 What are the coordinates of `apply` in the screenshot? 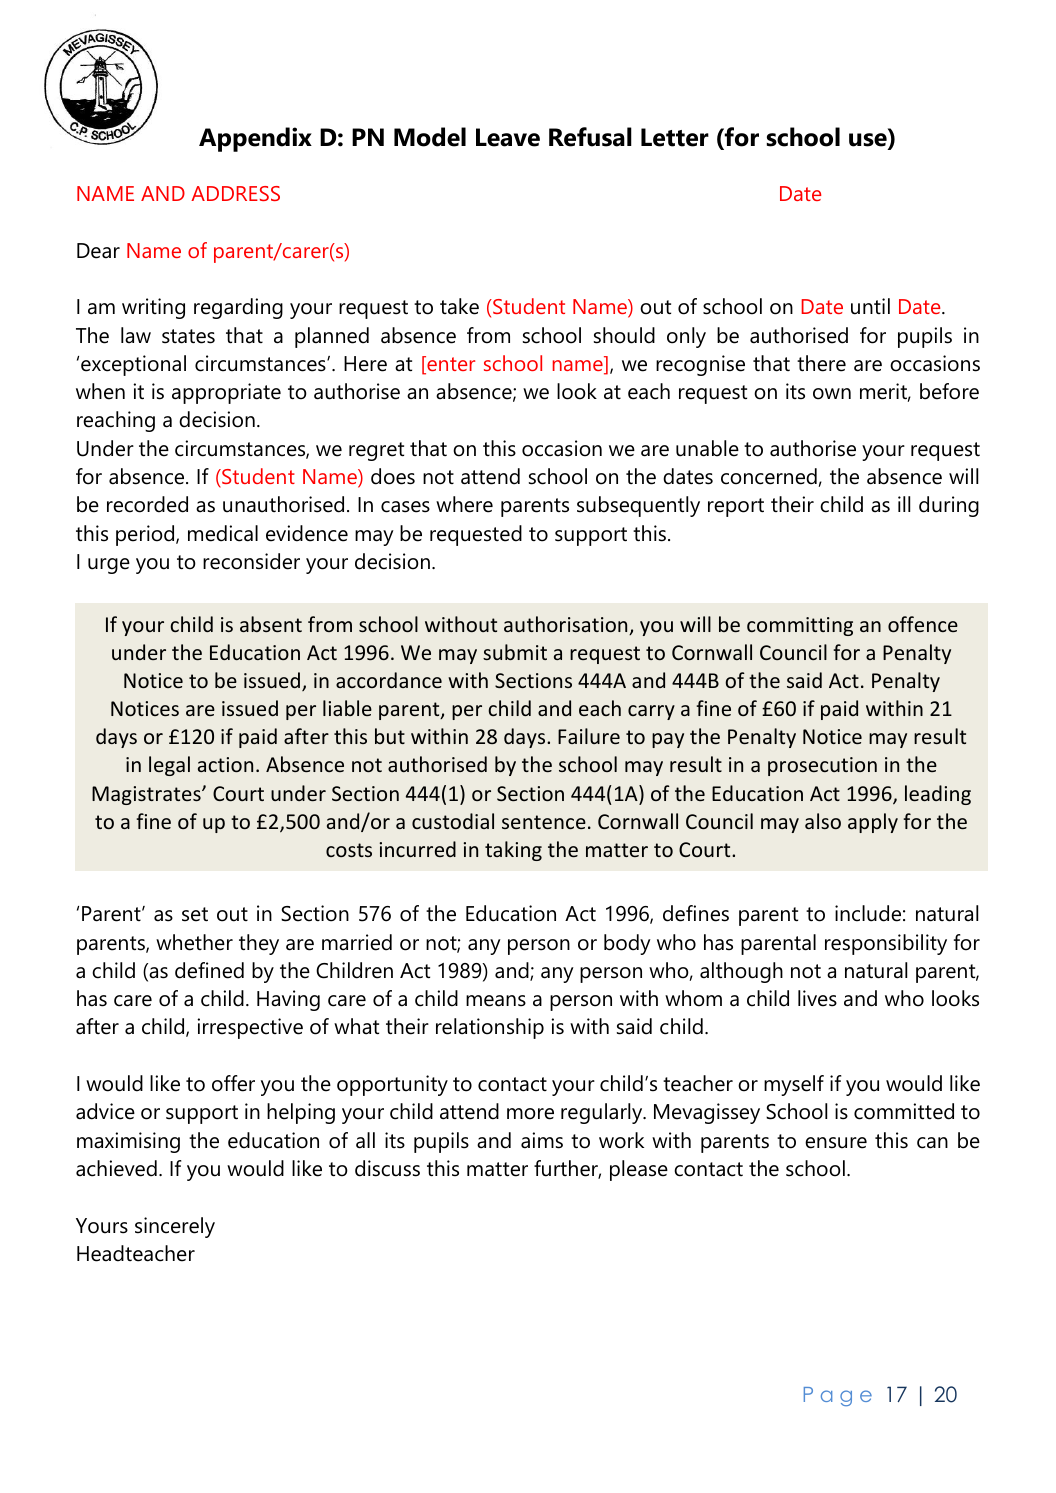 It's located at (873, 823).
